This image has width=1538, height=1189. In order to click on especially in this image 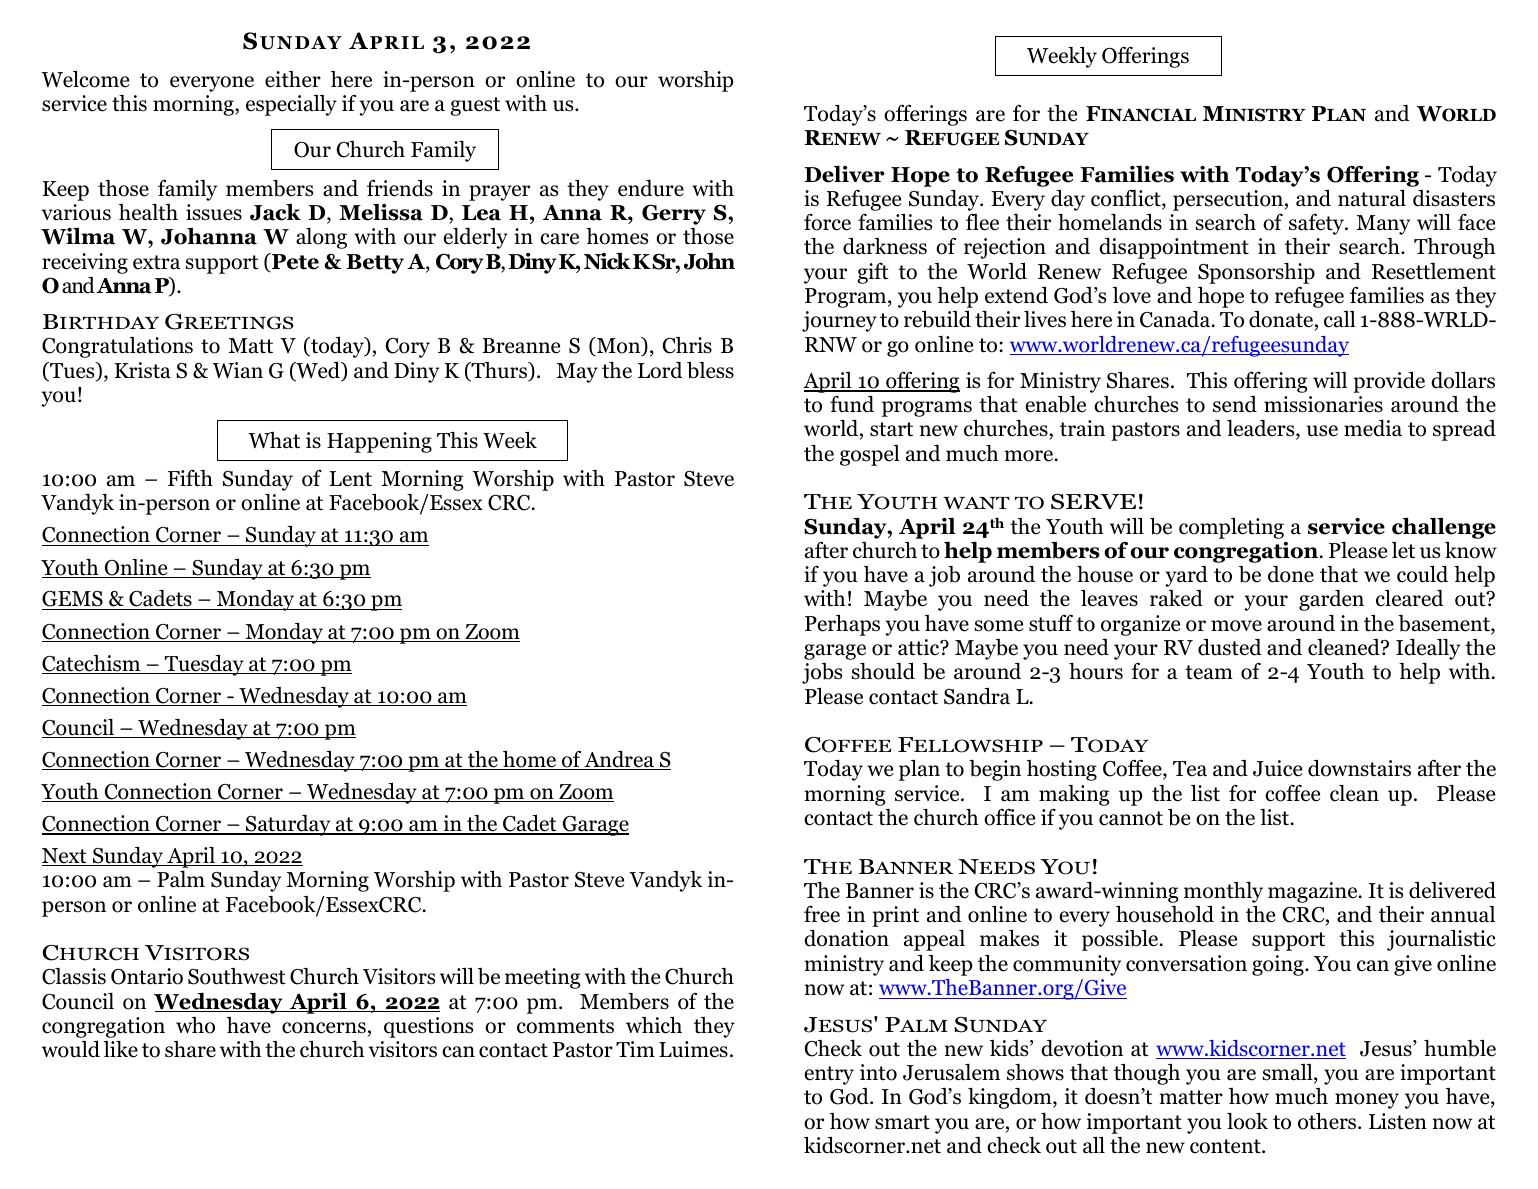, I will do `click(291, 105)`.
